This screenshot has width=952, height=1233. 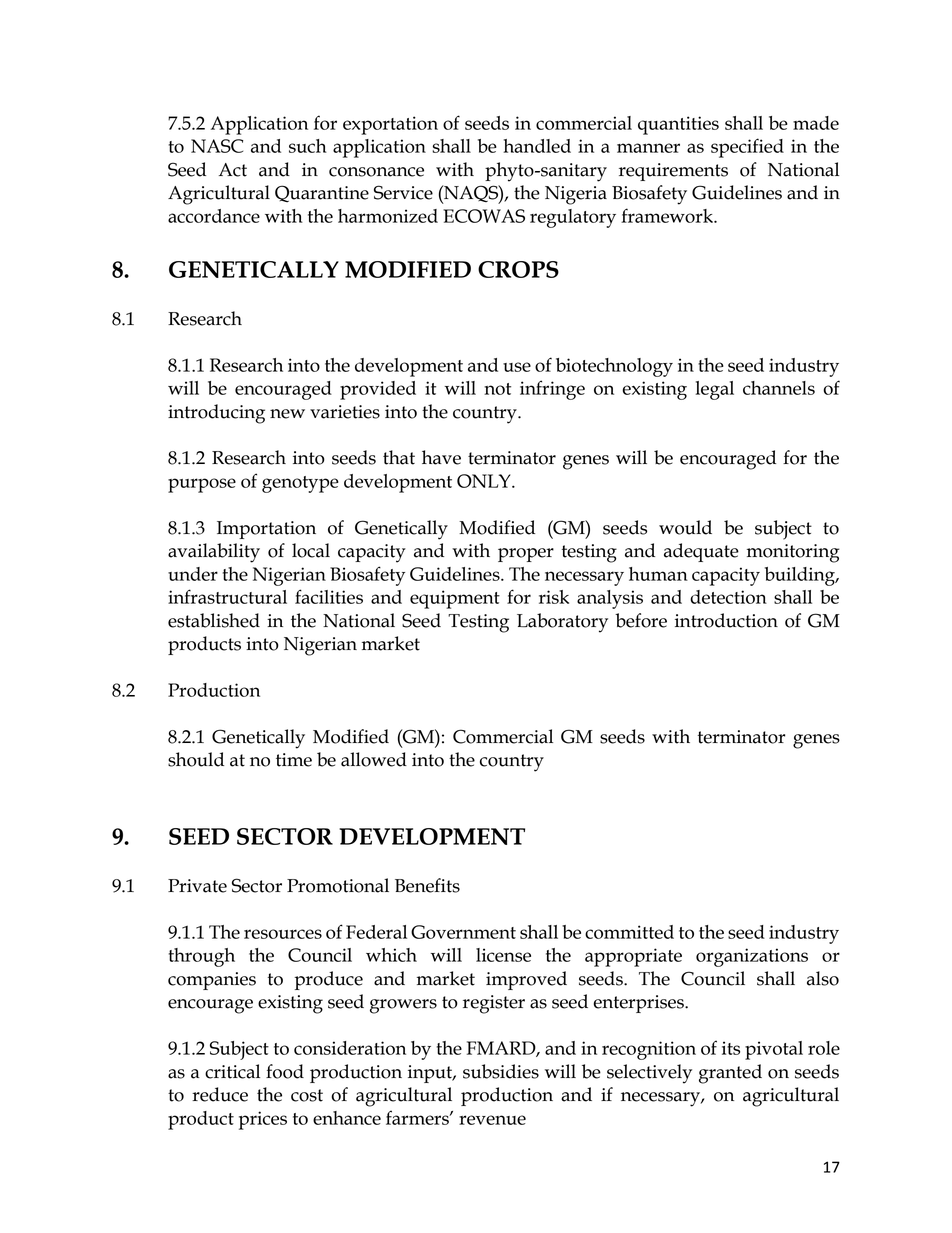 I want to click on granted, so click(x=730, y=1074).
